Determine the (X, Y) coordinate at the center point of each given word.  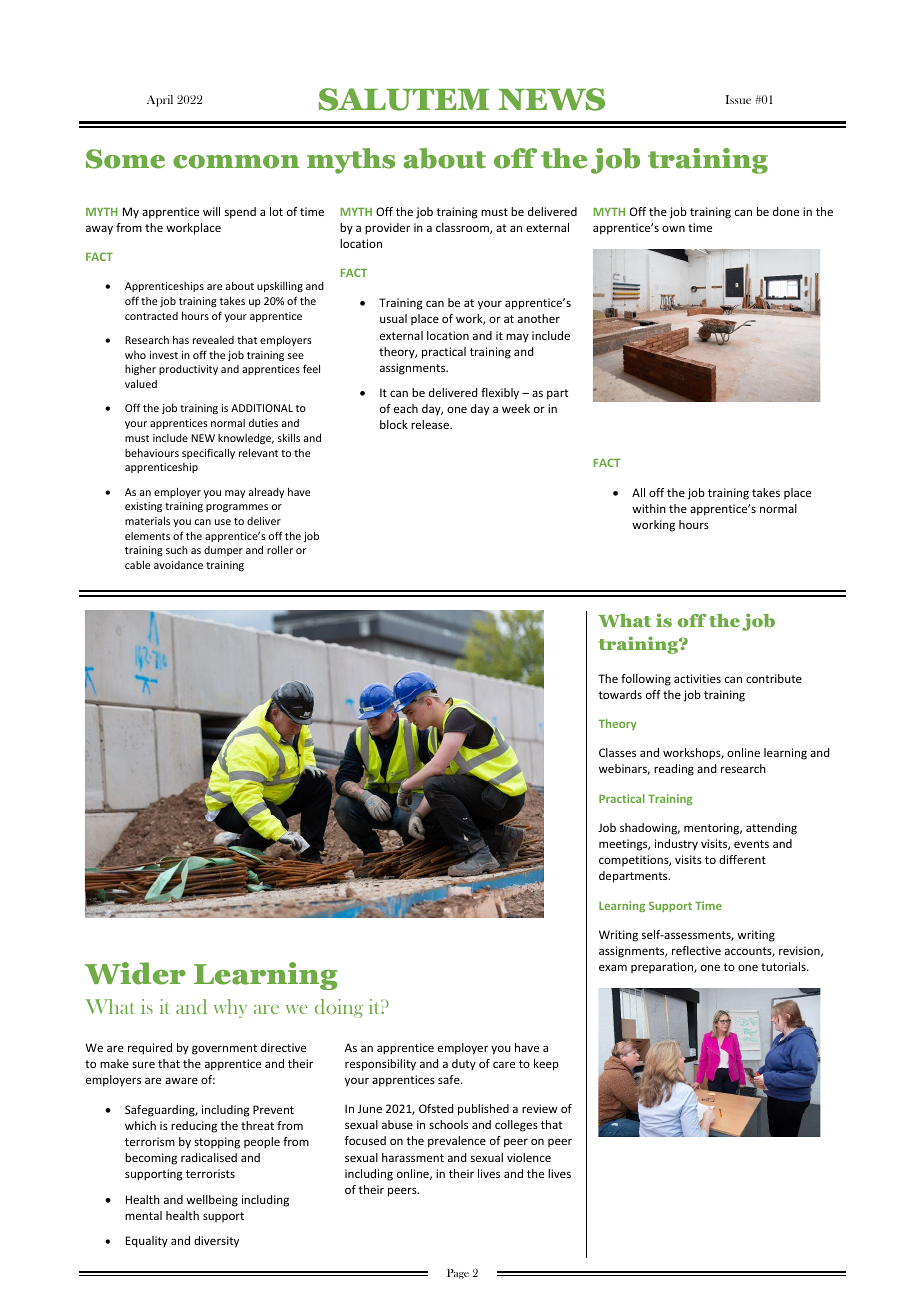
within (649, 508)
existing (143, 507)
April (160, 101)
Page (458, 1274)
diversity (216, 1242)
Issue (738, 99)
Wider (135, 973)
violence (529, 1157)
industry (676, 845)
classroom (463, 228)
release (431, 424)
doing (339, 1008)
